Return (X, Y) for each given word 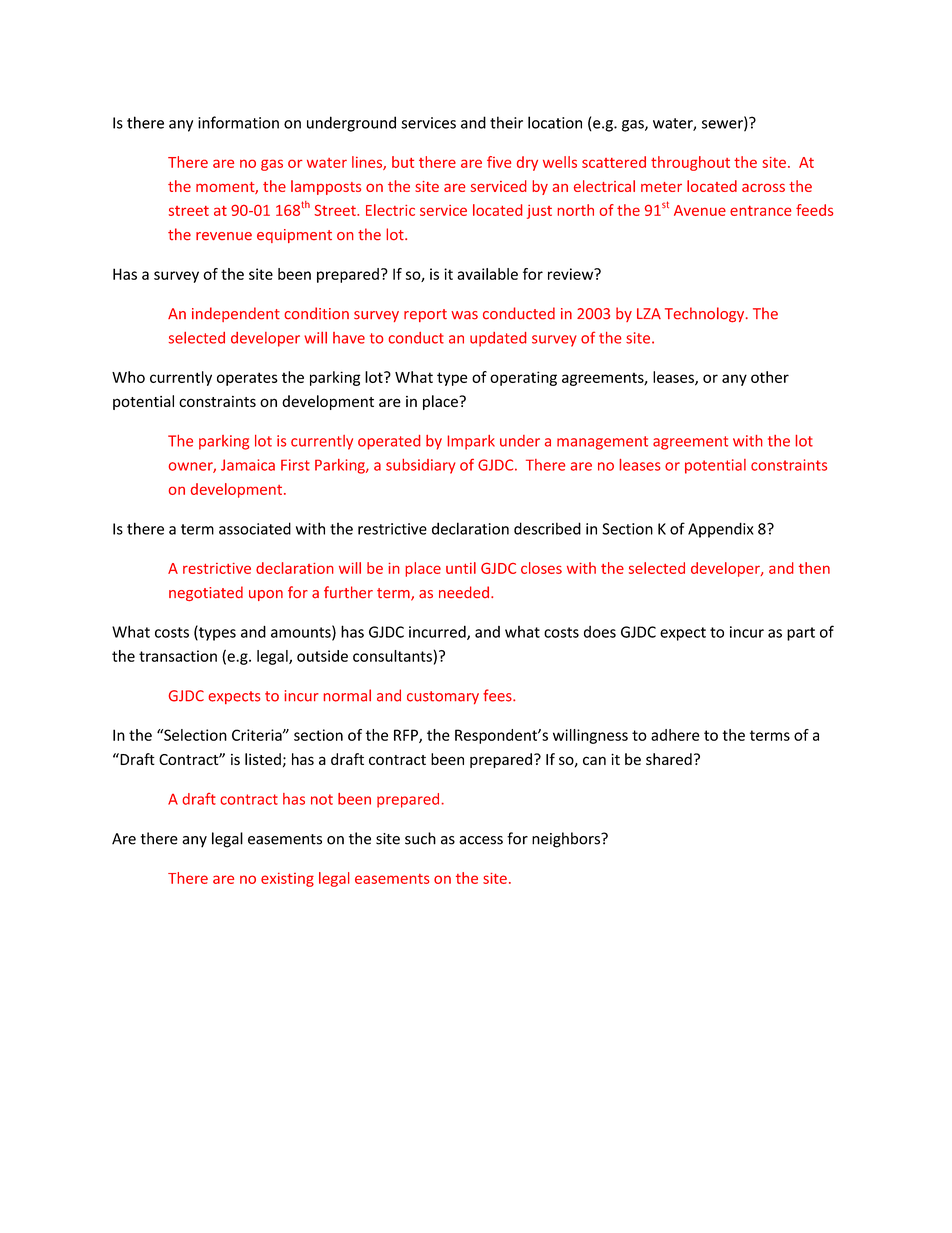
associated (255, 528)
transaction (178, 656)
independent (236, 314)
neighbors (567, 840)
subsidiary (420, 466)
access (481, 840)
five (499, 162)
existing (287, 879)
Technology (706, 314)
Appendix (721, 530)
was (464, 315)
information (238, 122)
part (801, 634)
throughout (690, 163)
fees (498, 695)
